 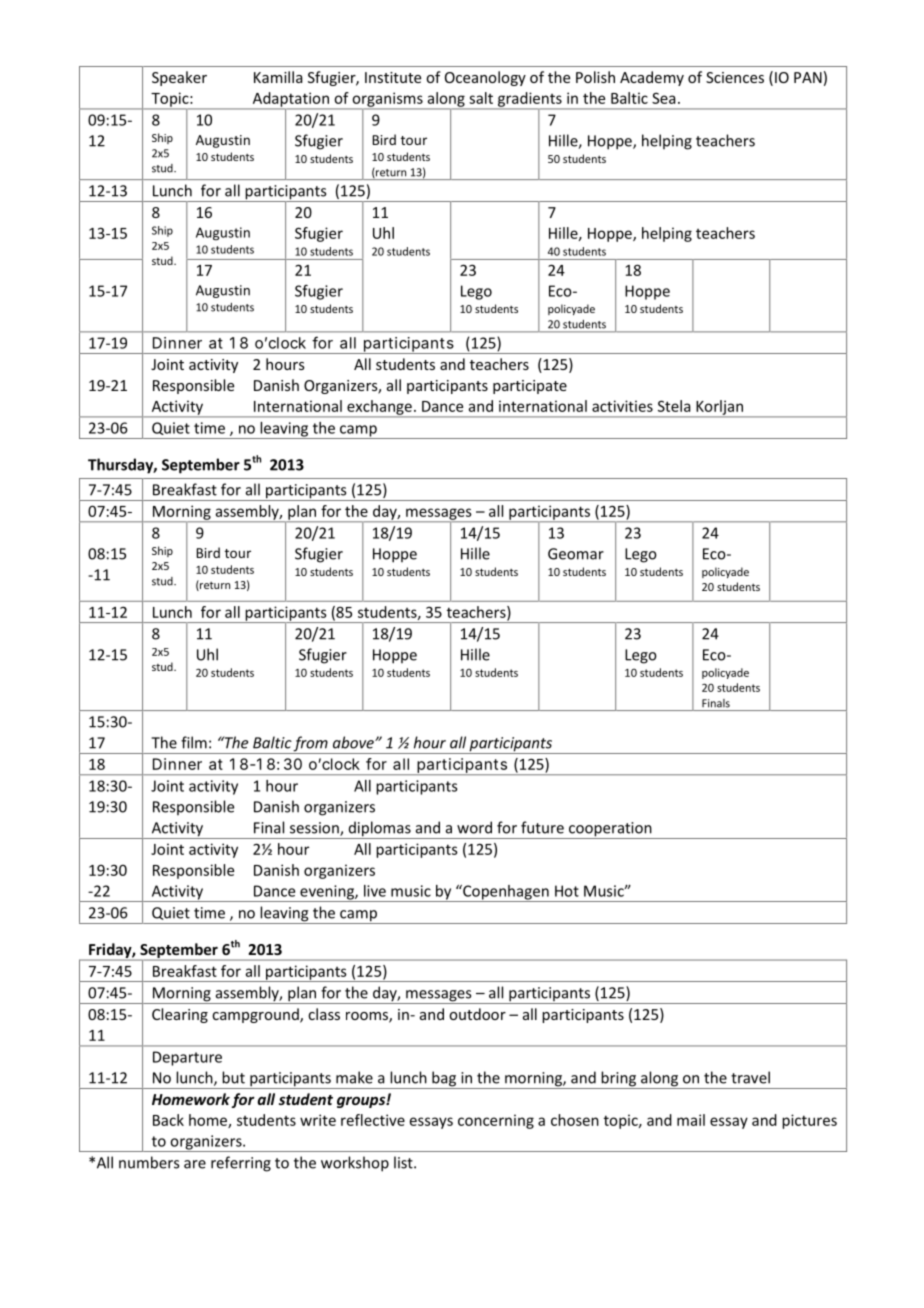 I want to click on referring, so click(x=241, y=1164).
